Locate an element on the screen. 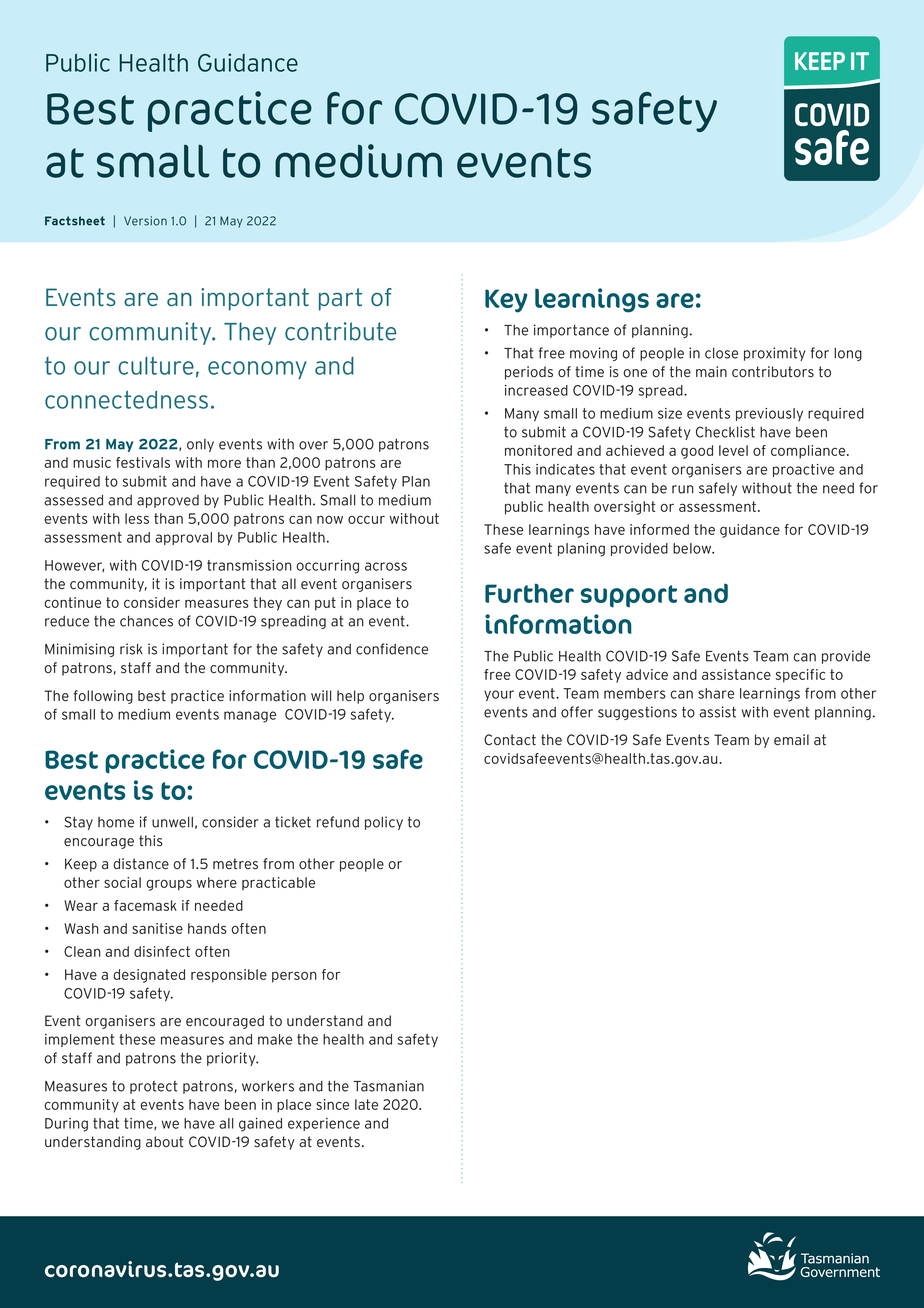  share is located at coordinates (716, 693).
